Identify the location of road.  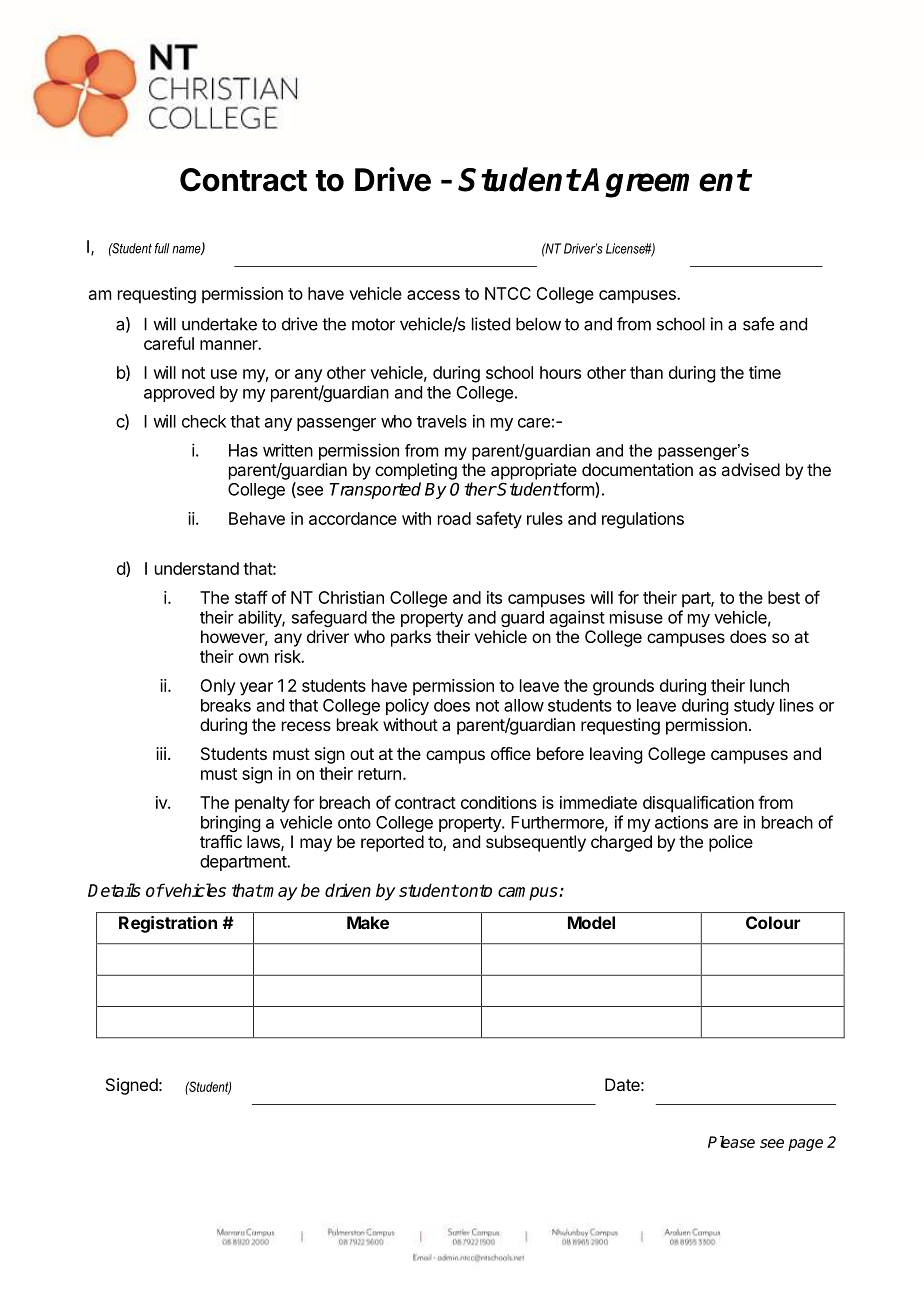
(454, 518).
